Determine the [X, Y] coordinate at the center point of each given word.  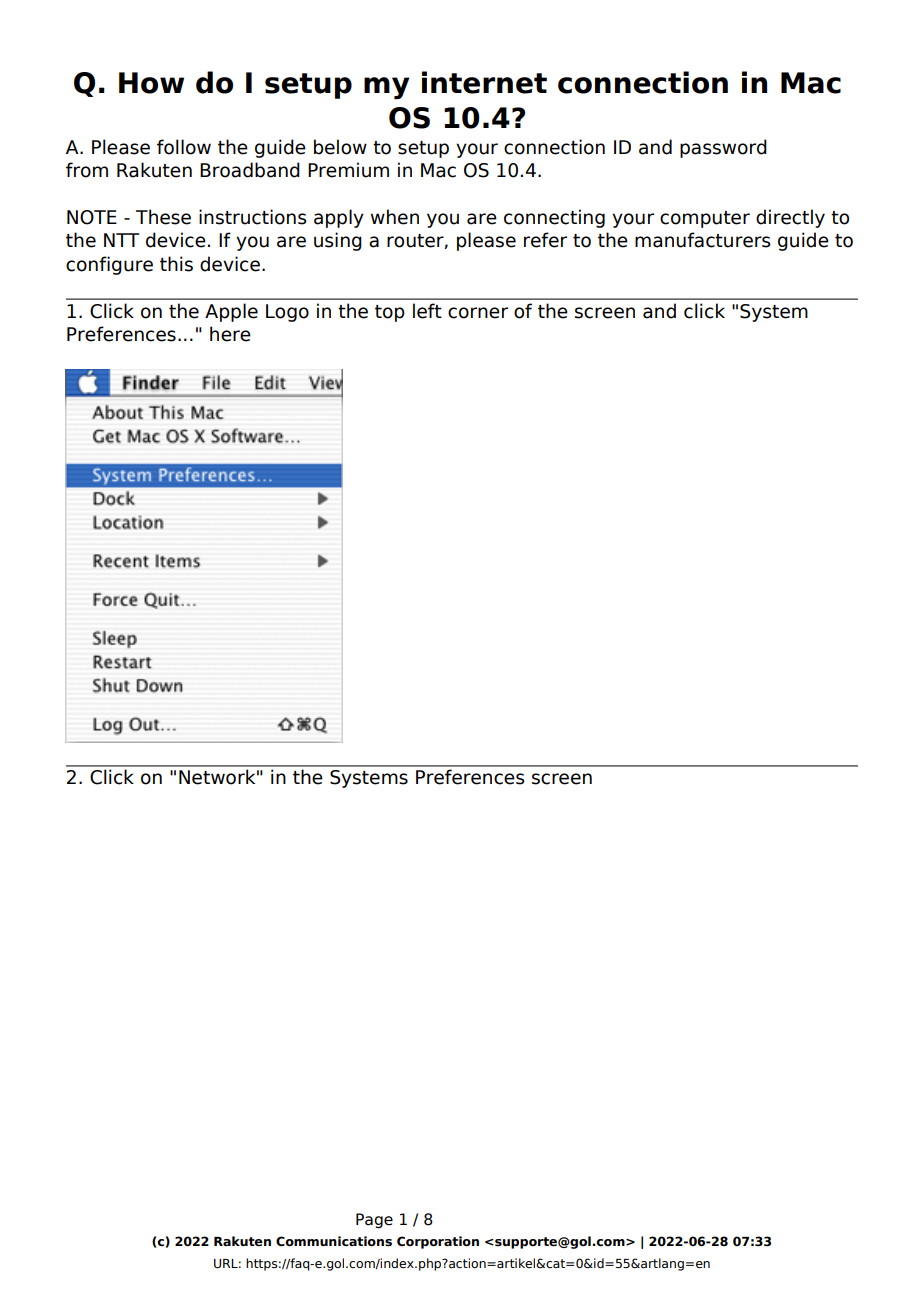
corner [478, 313]
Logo [287, 313]
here [230, 334]
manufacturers [703, 240]
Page [374, 1220]
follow [184, 147]
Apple [231, 312]
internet [484, 82]
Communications [334, 1241]
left [427, 311]
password [723, 148]
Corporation [438, 1242]
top [390, 313]
